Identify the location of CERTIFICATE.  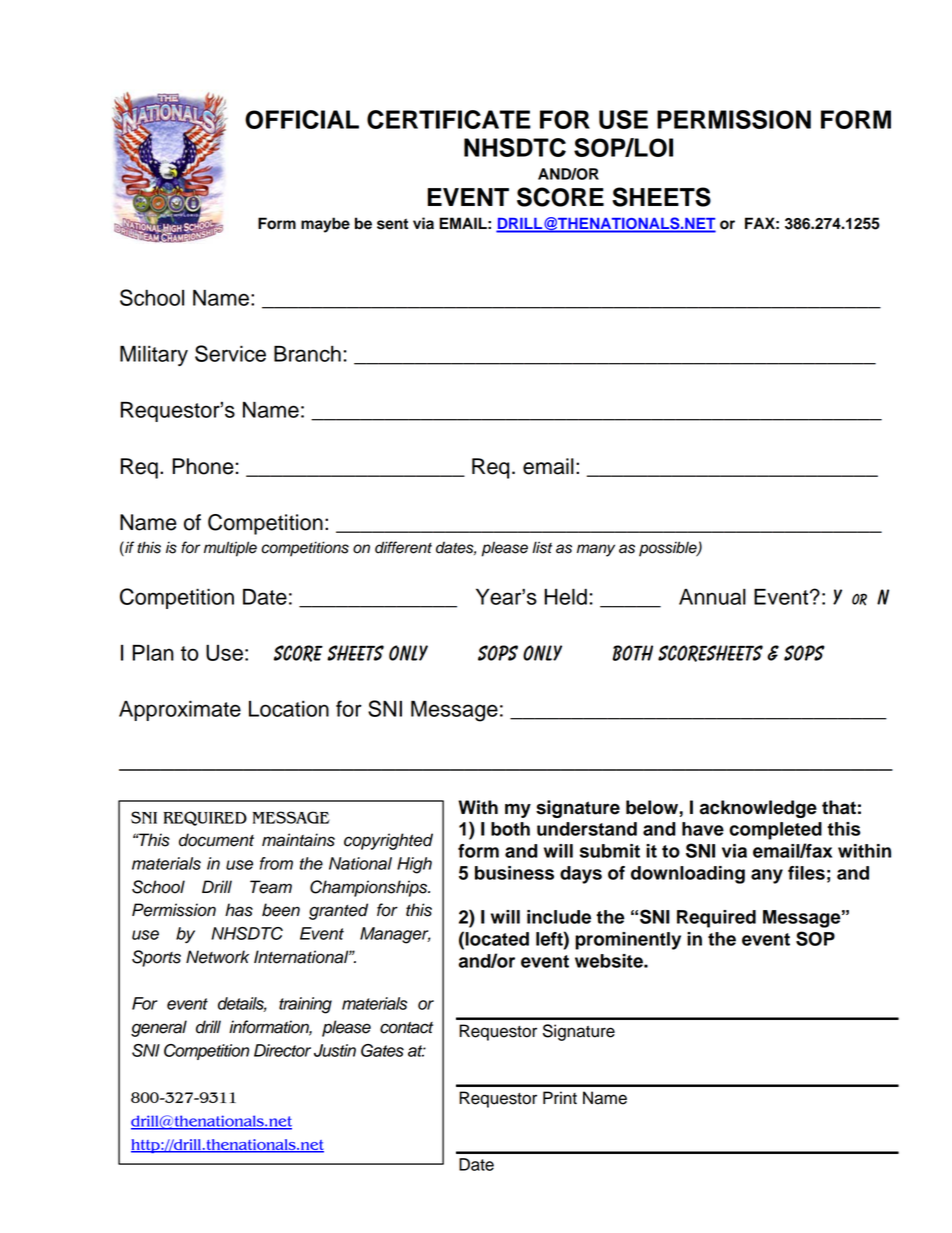
(449, 119).
